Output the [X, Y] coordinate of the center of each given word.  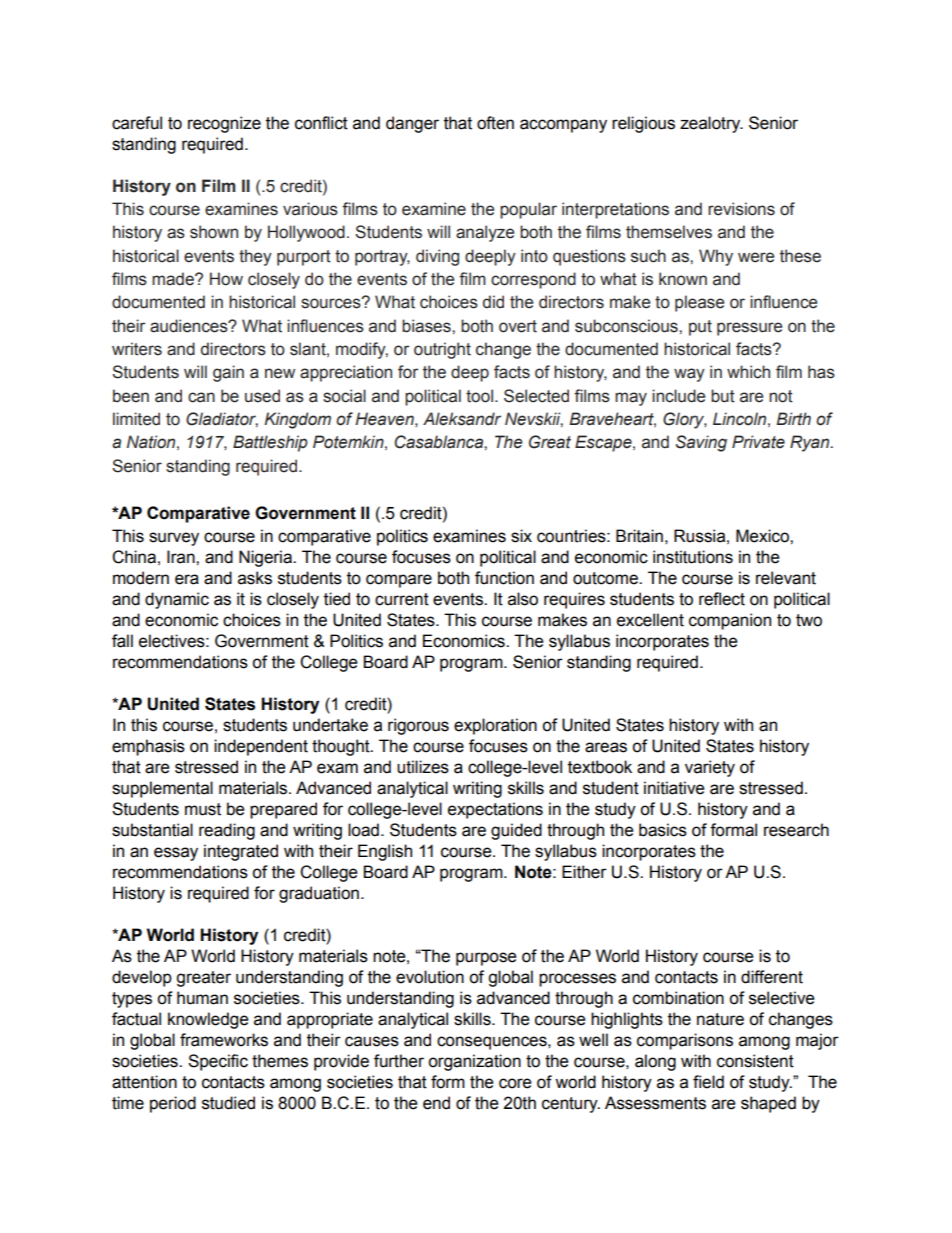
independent [261, 747]
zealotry [711, 124]
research [796, 830]
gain [228, 373]
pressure [749, 329]
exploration [495, 726]
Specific [218, 1062]
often [495, 123]
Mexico [763, 536]
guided [516, 831]
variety [710, 768]
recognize [224, 124]
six [521, 536]
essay [176, 854]
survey [174, 539]
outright [442, 350]
